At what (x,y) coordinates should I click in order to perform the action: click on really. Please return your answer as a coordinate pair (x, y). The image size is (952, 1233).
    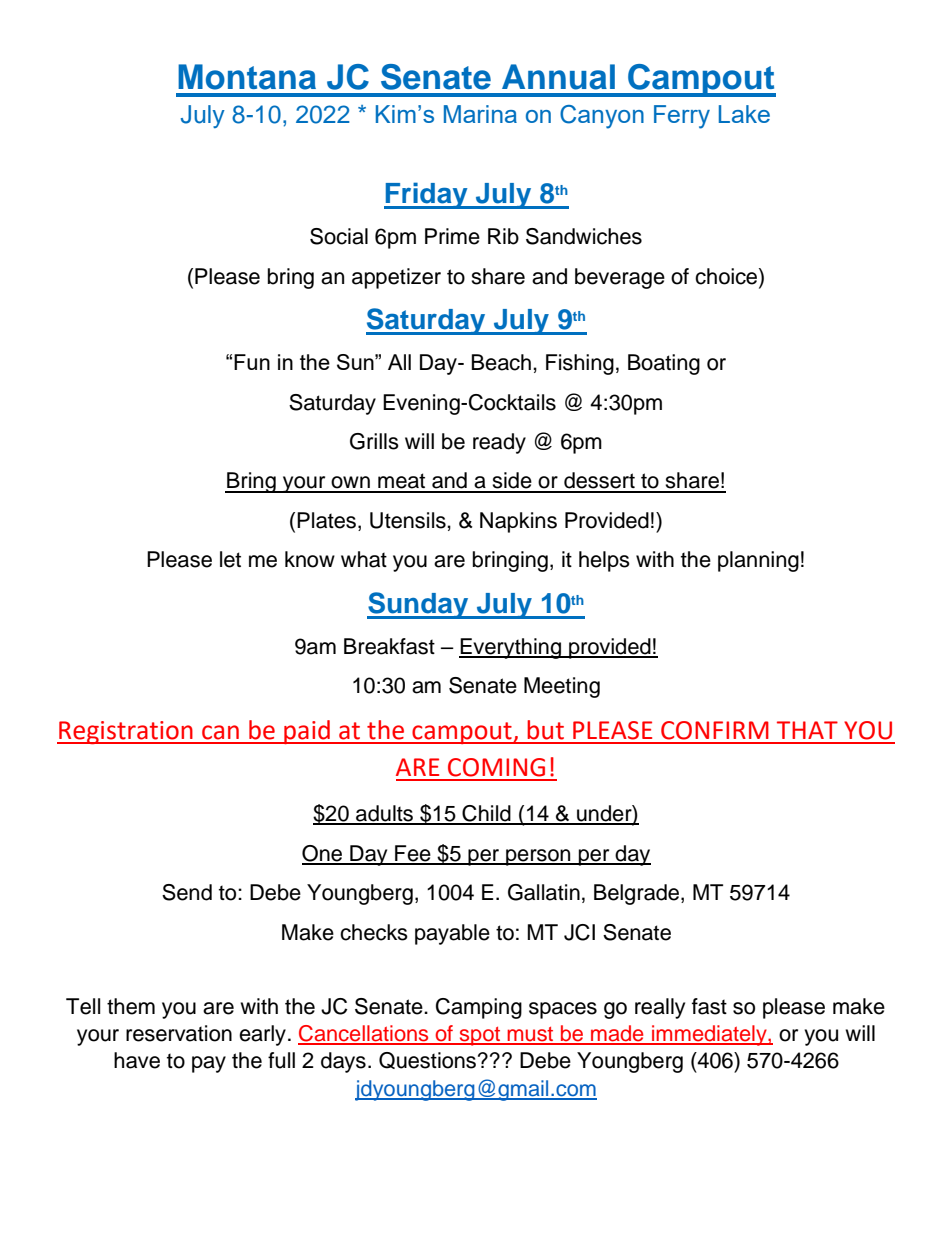
    Looking at the image, I should click on (660, 1008).
